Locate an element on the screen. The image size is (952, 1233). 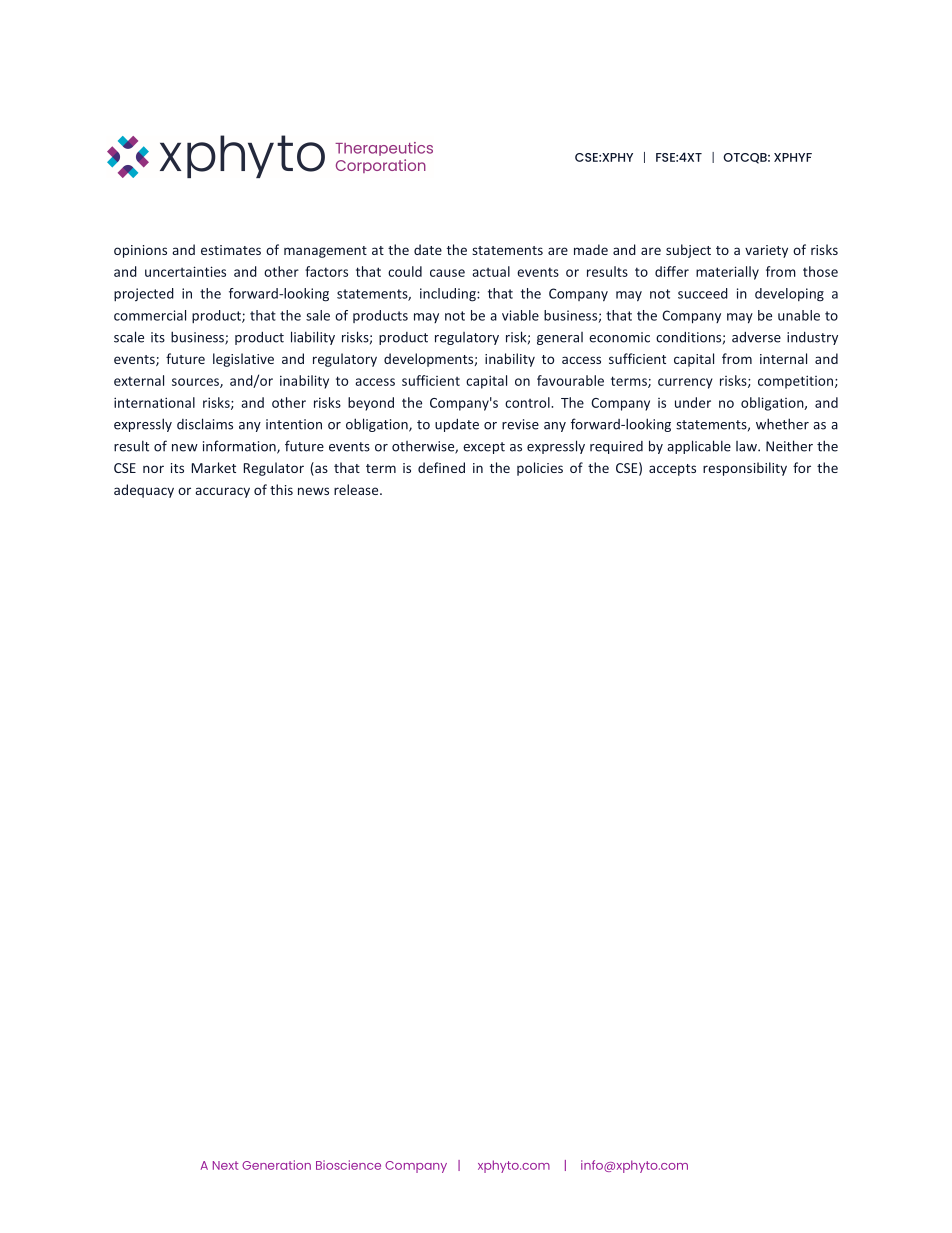
accuracy is located at coordinates (222, 492).
